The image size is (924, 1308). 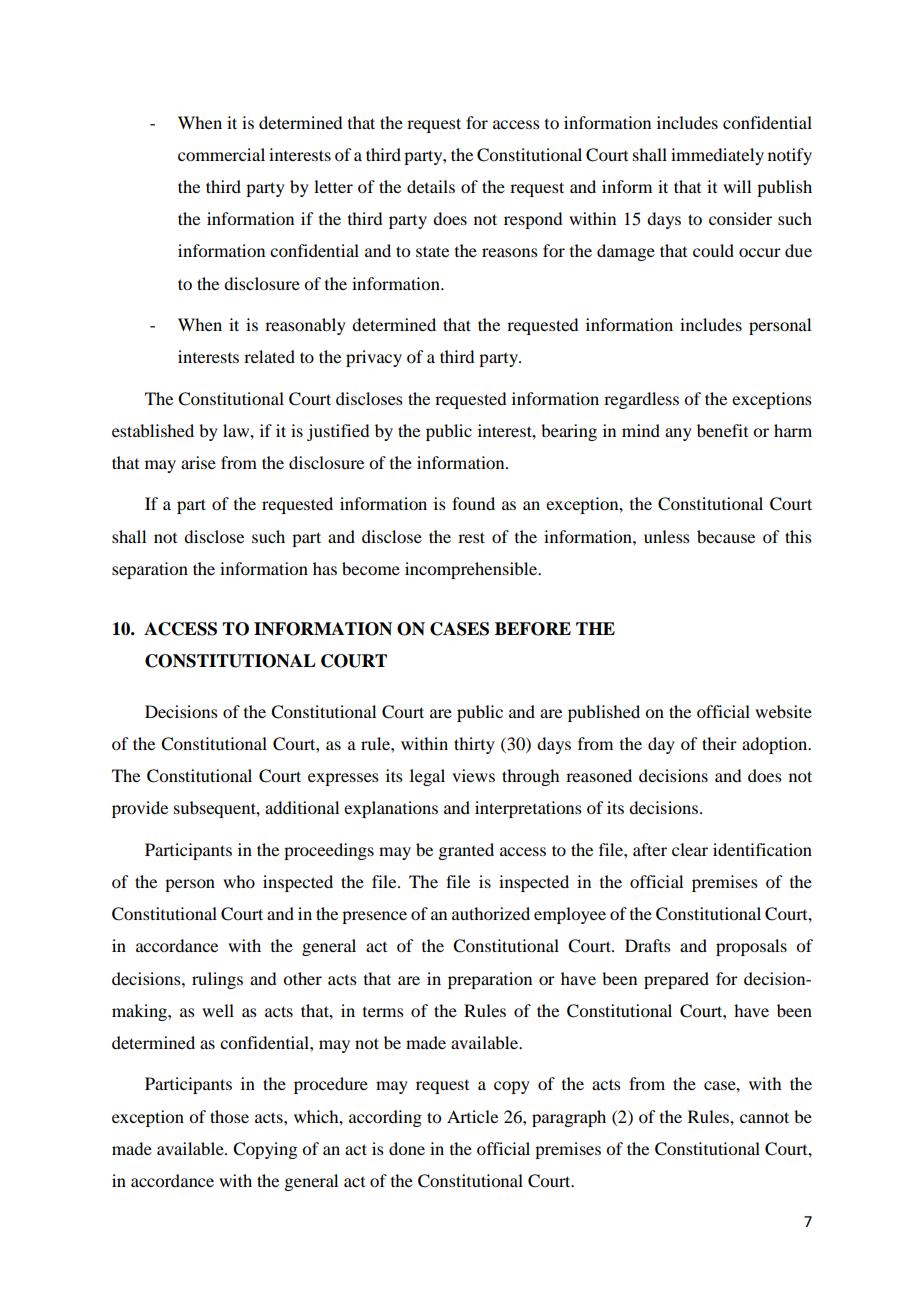 What do you see at coordinates (221, 154) in the screenshot?
I see `commercial` at bounding box center [221, 154].
